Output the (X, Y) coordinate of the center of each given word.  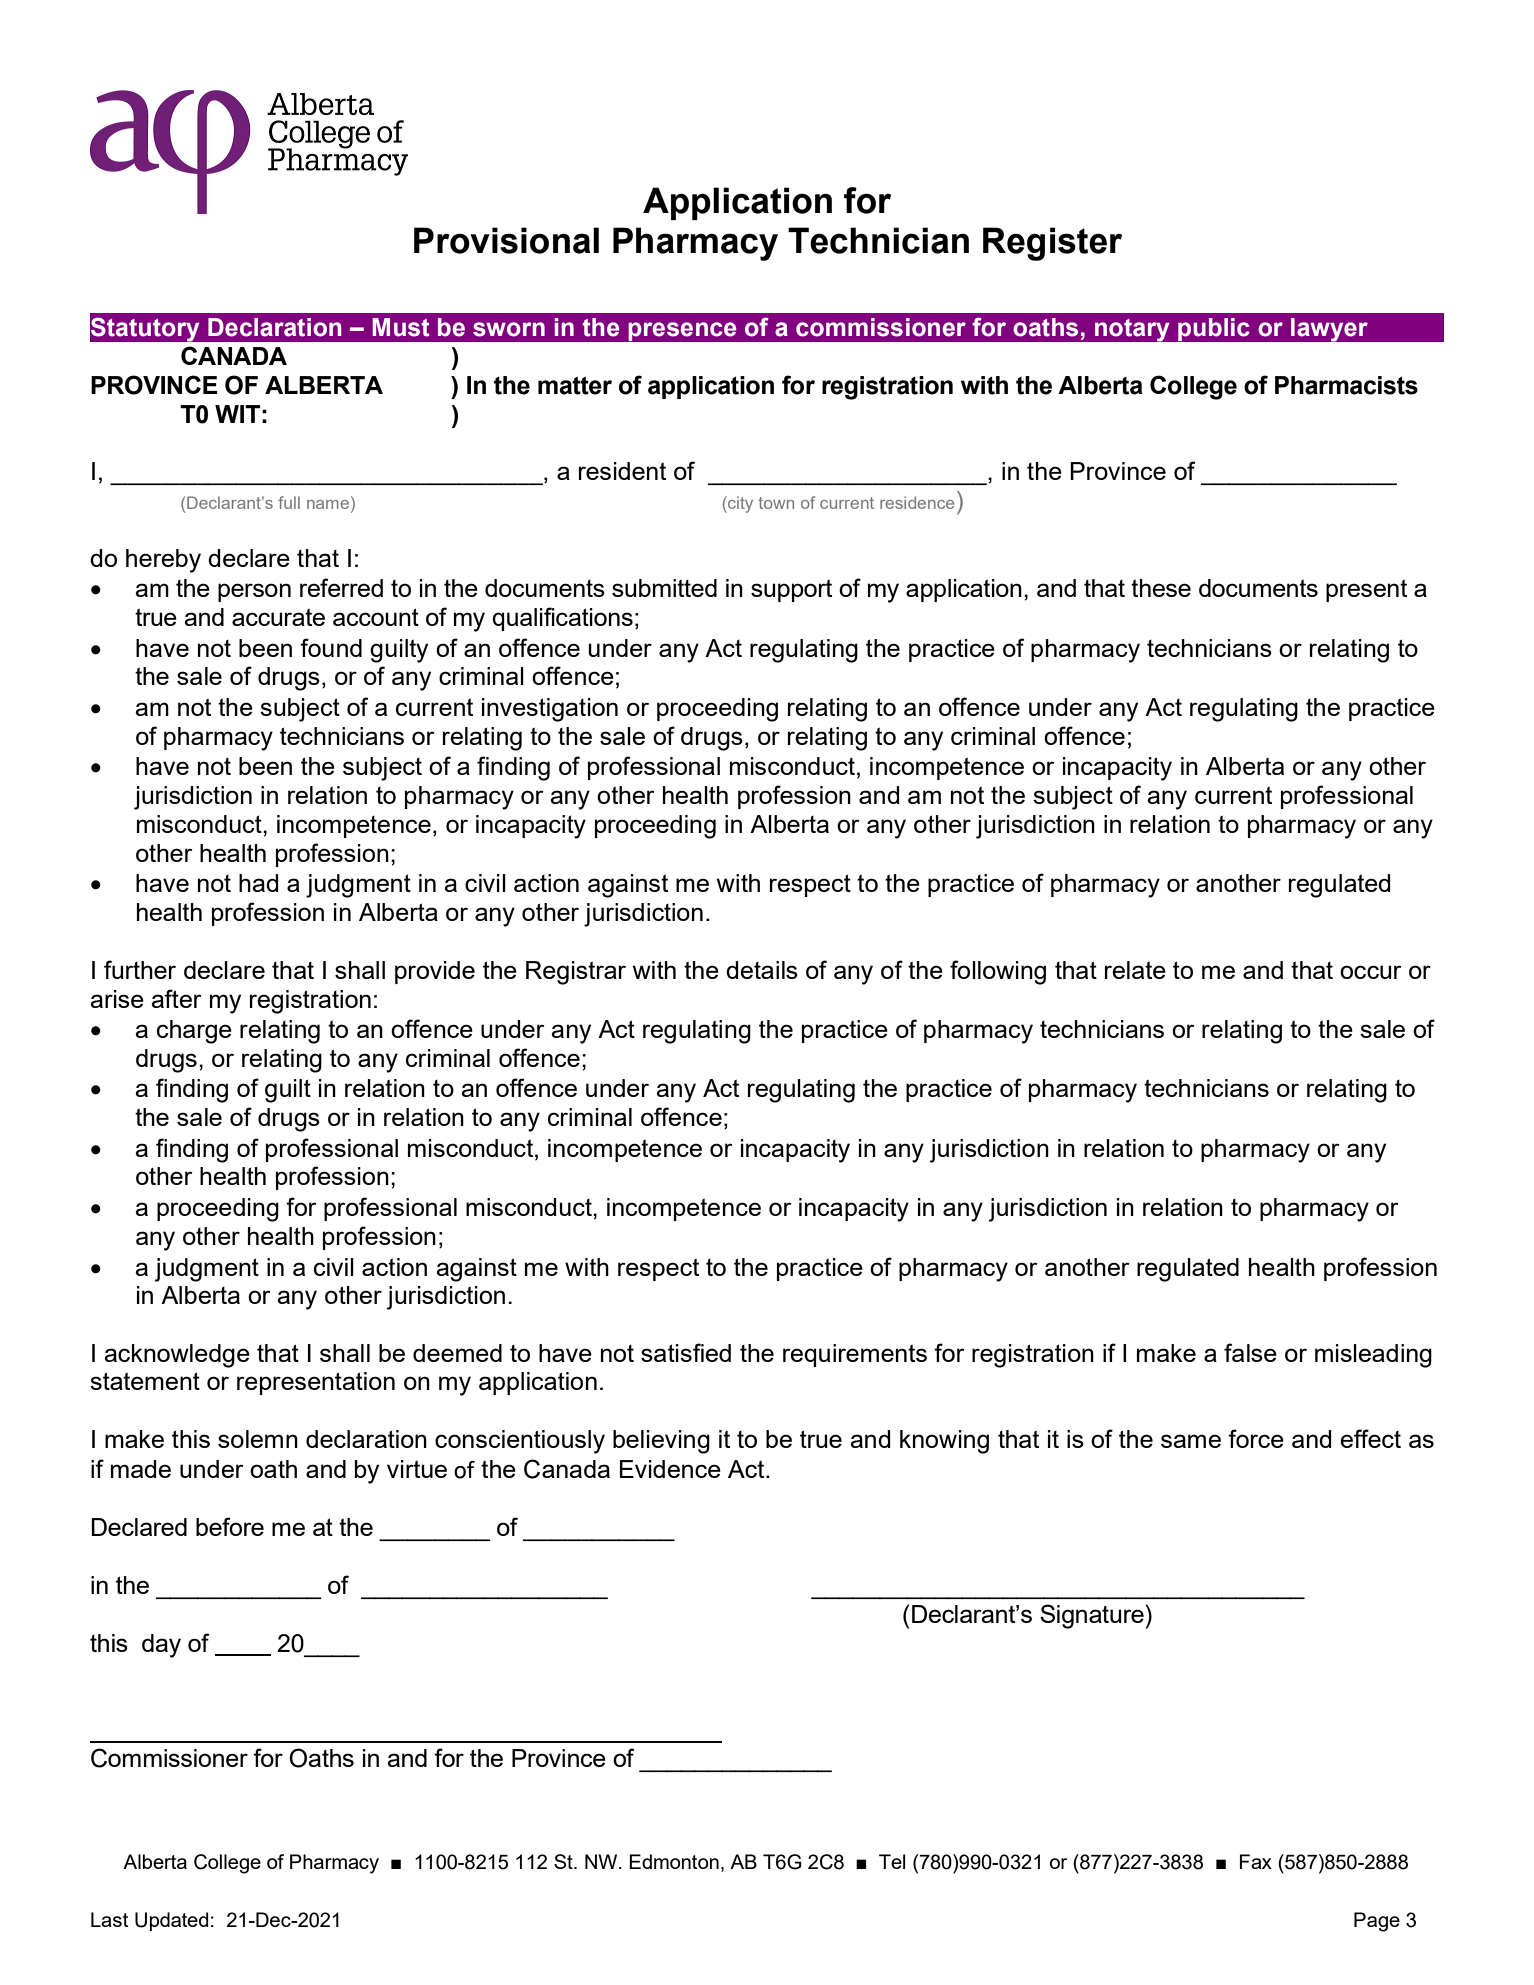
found (331, 647)
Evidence (670, 1469)
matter (575, 385)
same (1191, 1441)
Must (401, 327)
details (762, 970)
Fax (1256, 1861)
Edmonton (674, 1861)
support (791, 590)
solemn (258, 1439)
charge (194, 1032)
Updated (172, 1921)
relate (1135, 970)
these (1161, 588)
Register (1052, 244)
